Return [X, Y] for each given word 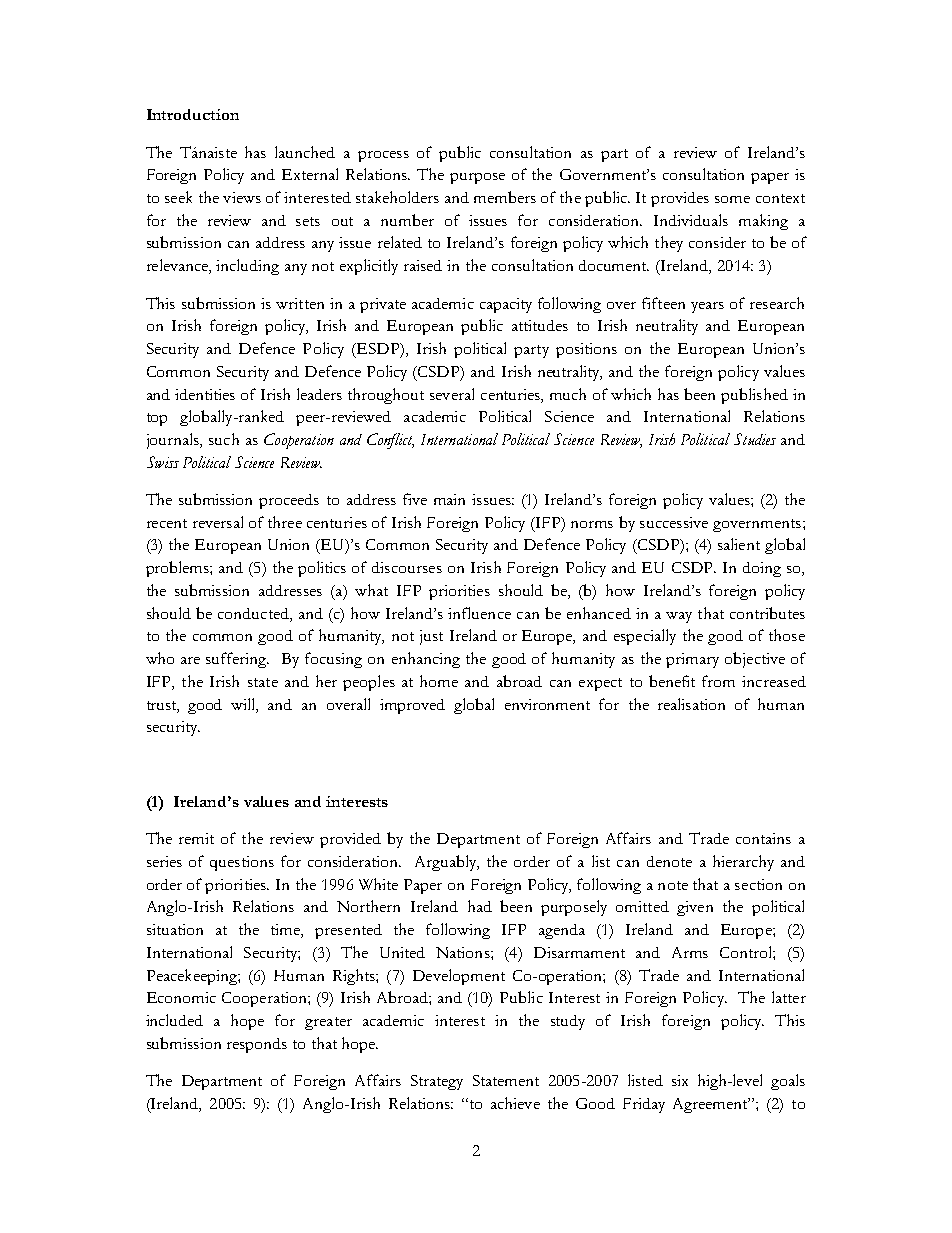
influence [479, 613]
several [452, 394]
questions [242, 863]
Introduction [193, 114]
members [505, 197]
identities [205, 394]
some [732, 199]
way [679, 617]
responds [257, 1045]
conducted [254, 613]
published [754, 396]
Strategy [437, 1082]
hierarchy [743, 863]
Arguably [447, 863]
